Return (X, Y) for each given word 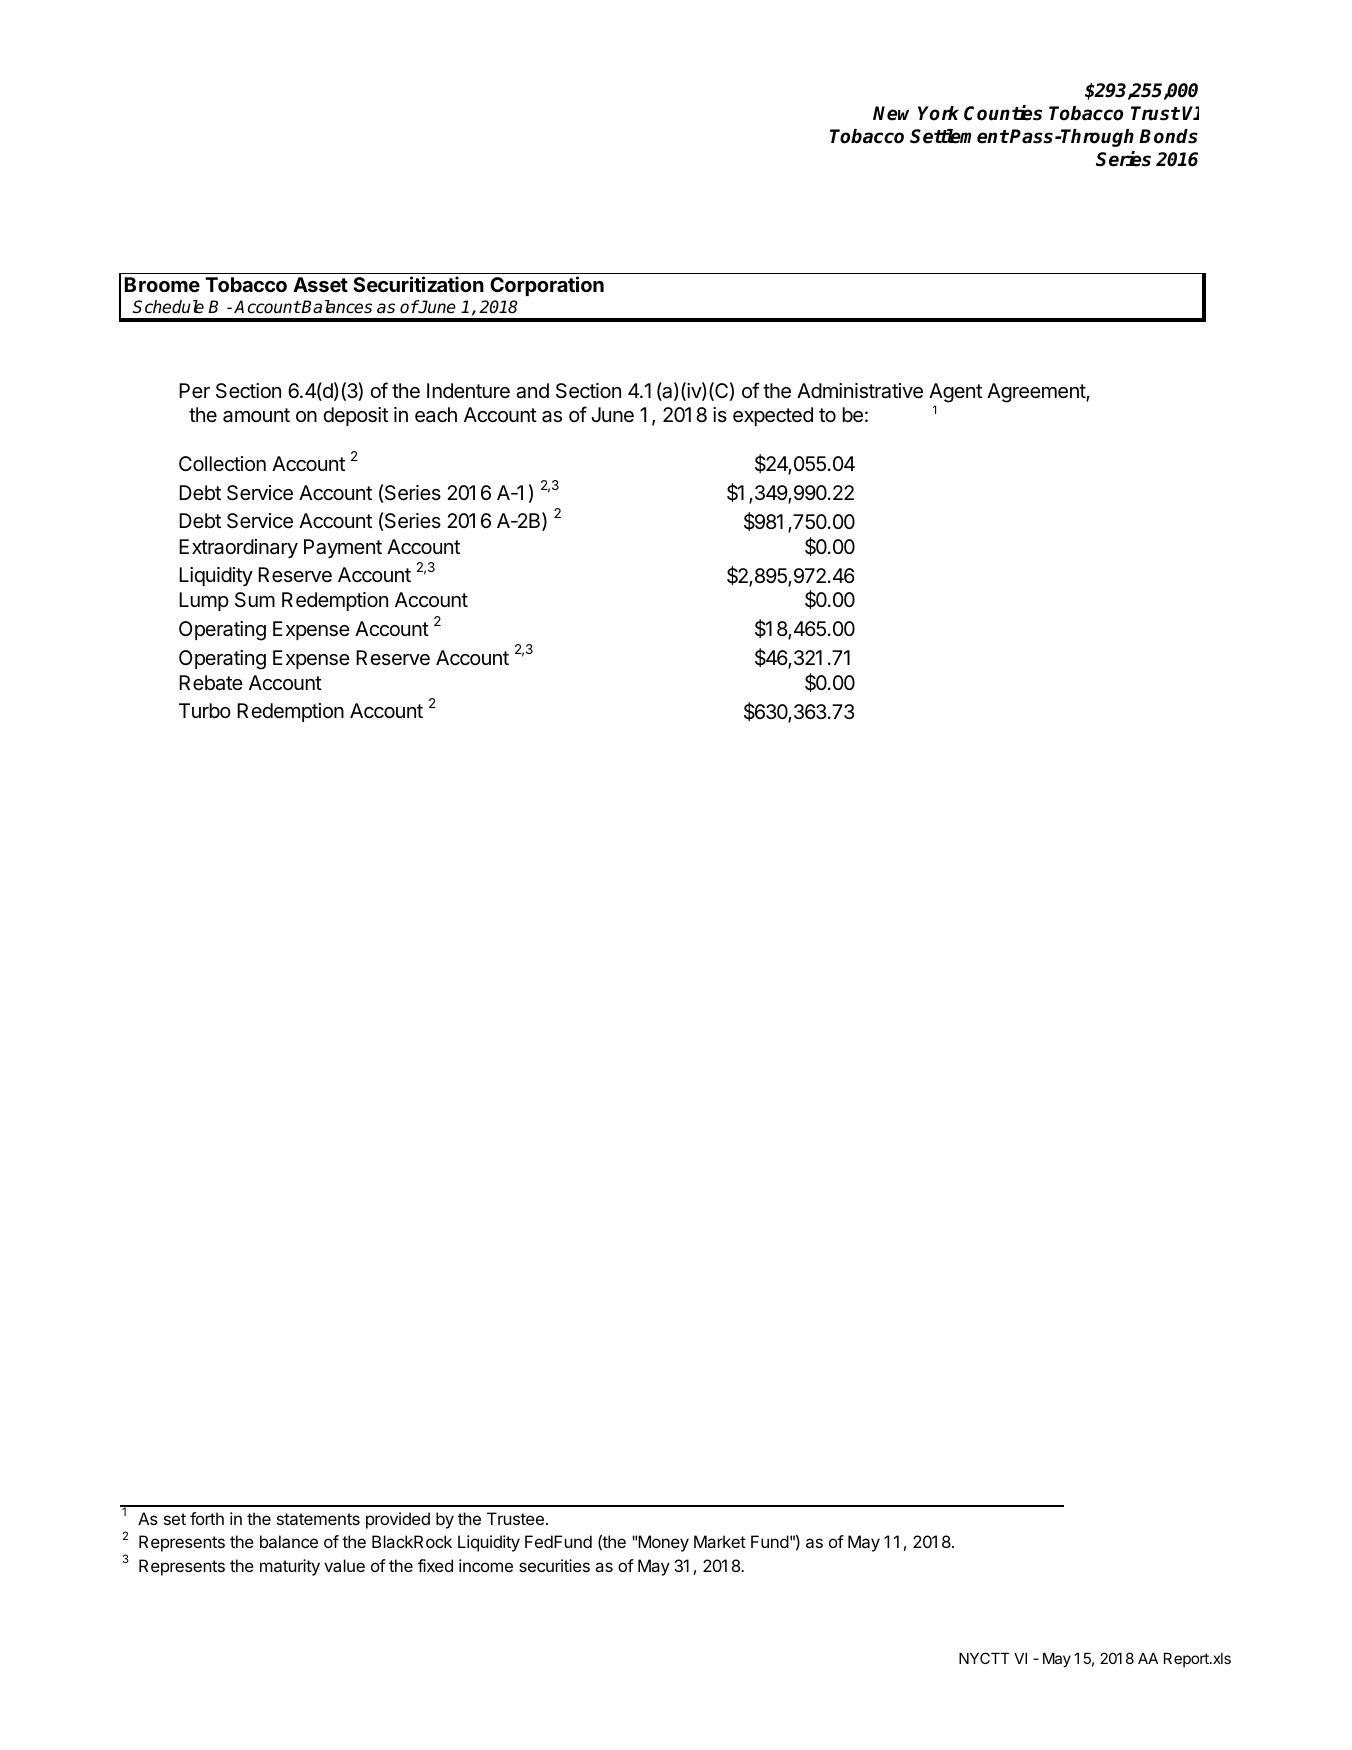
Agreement (1037, 393)
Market (720, 1541)
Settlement (959, 136)
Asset (320, 284)
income (486, 1565)
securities (554, 1565)
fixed (435, 1565)
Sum (255, 600)
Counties (1003, 113)
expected (773, 416)
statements (318, 1519)
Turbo (205, 710)
